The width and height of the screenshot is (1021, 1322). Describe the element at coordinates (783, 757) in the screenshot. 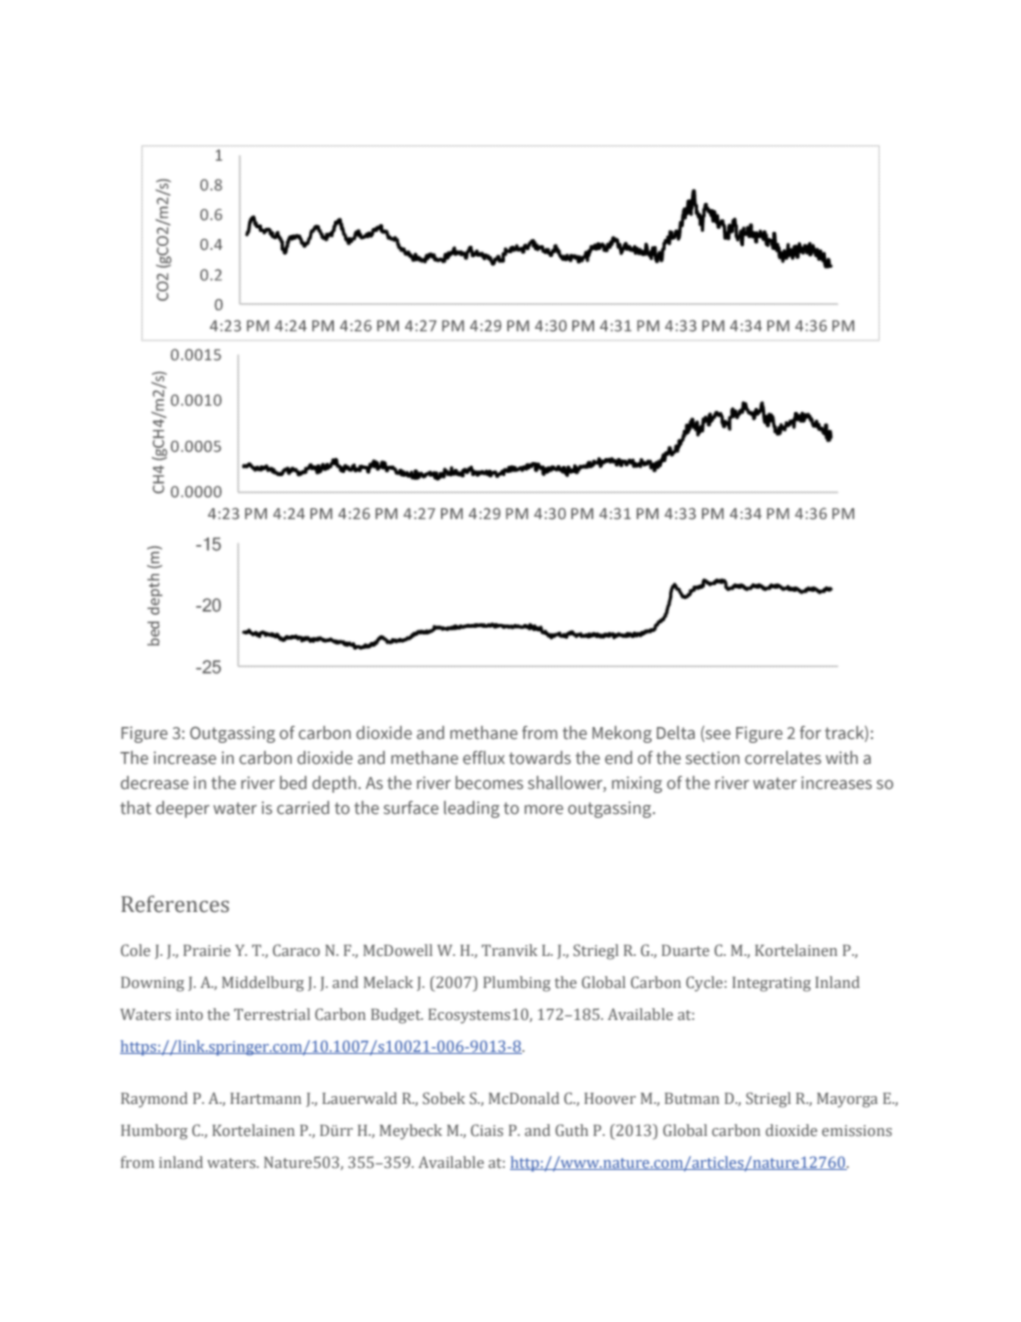

I see `correlates` at that location.
